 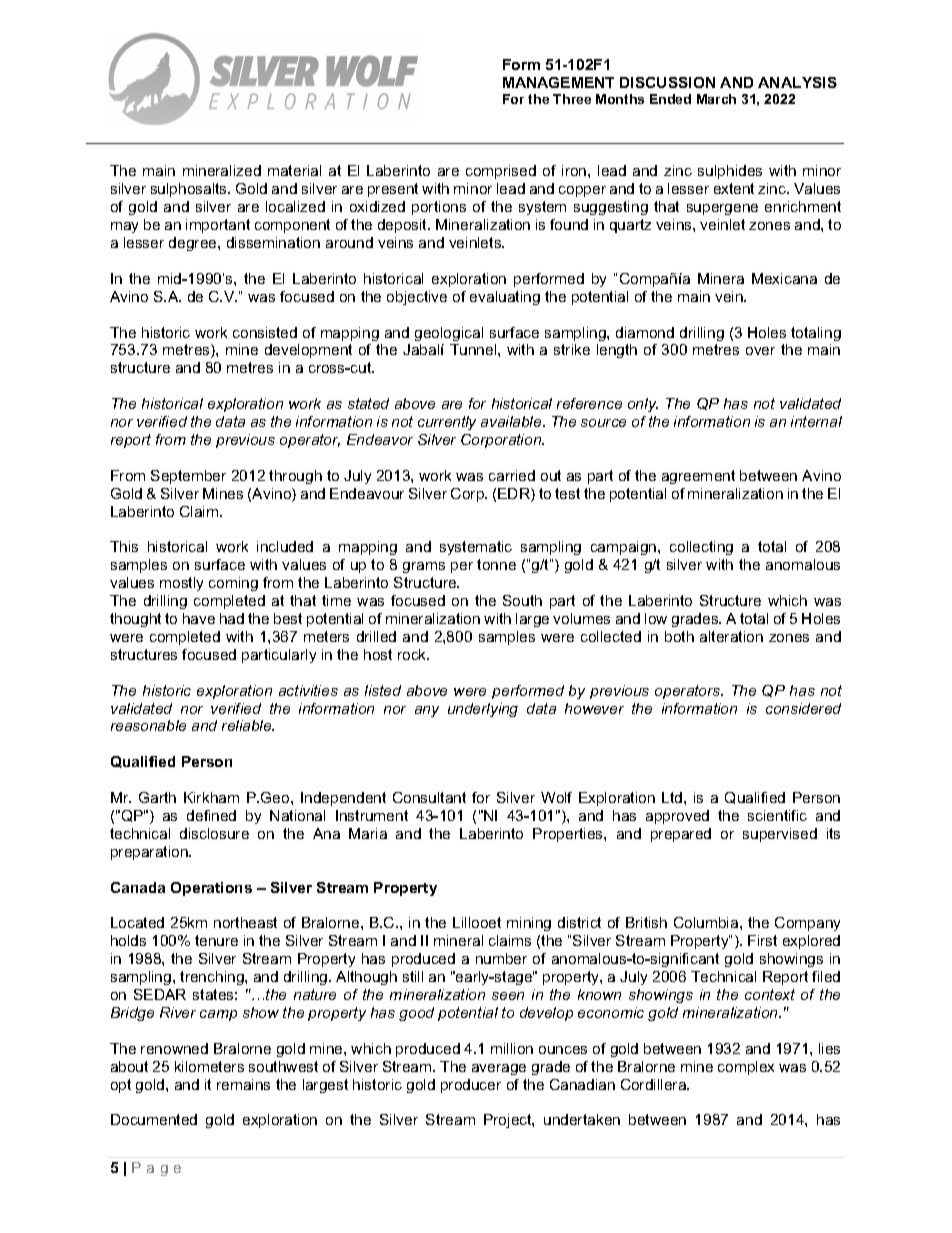 I want to click on alteration, so click(x=731, y=636).
